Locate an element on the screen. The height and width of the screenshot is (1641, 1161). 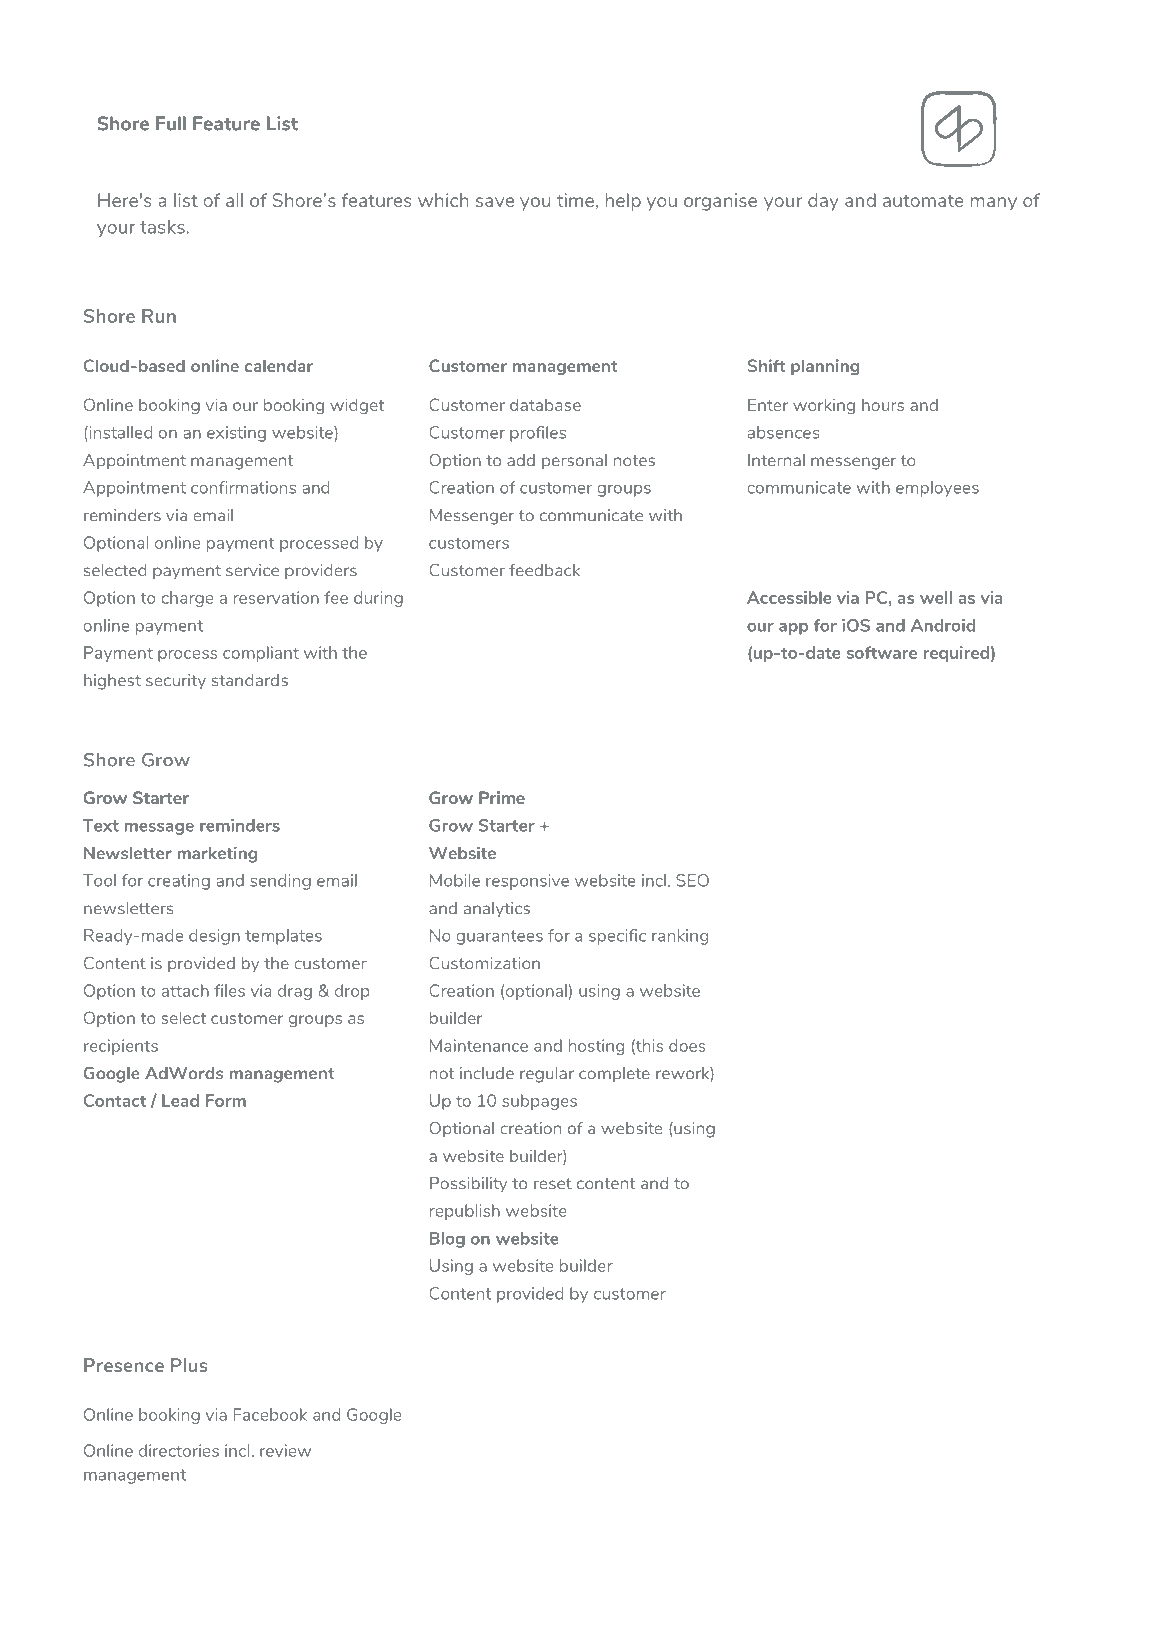
automate is located at coordinates (923, 200).
